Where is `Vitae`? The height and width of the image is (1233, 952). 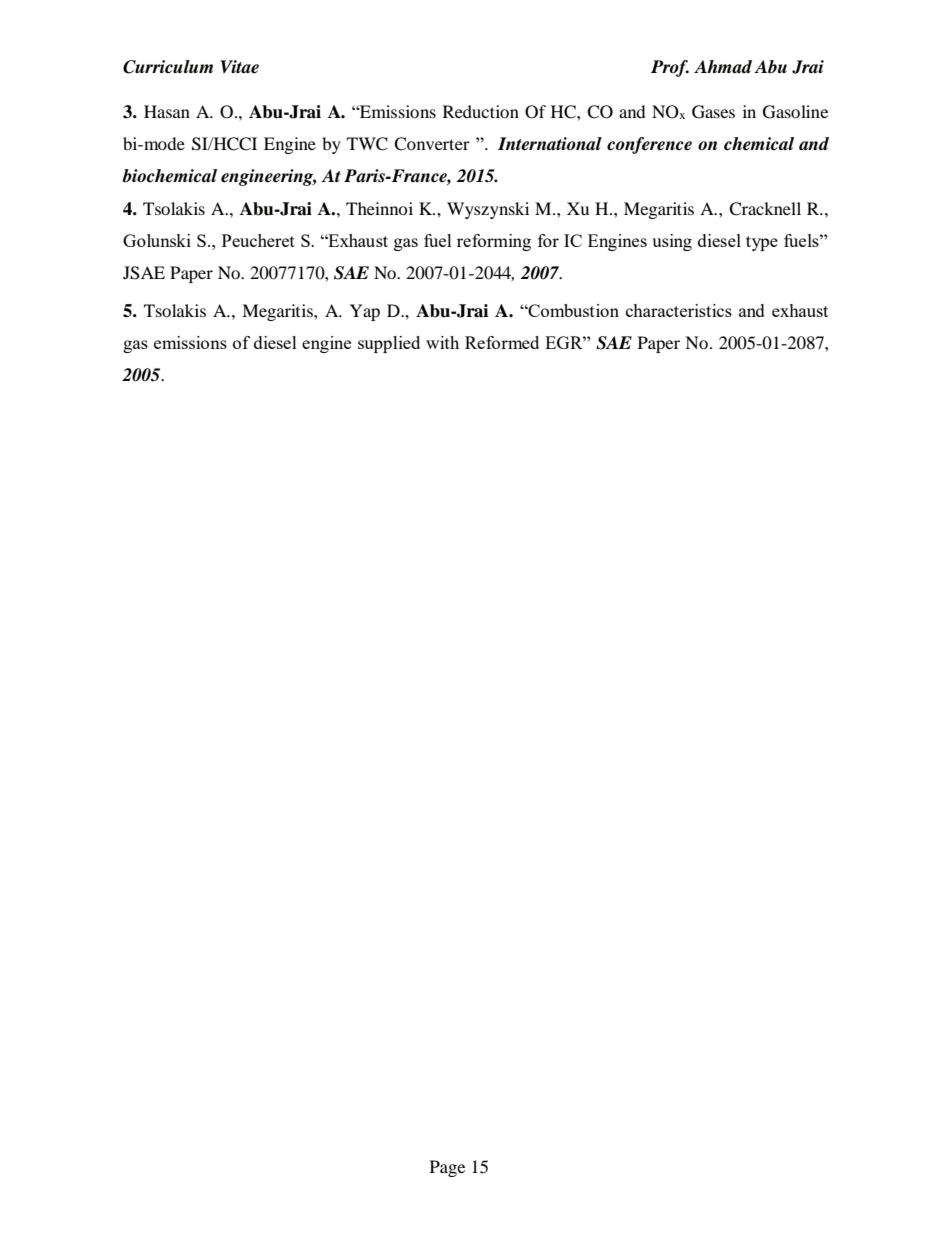
Vitae is located at coordinates (239, 67).
